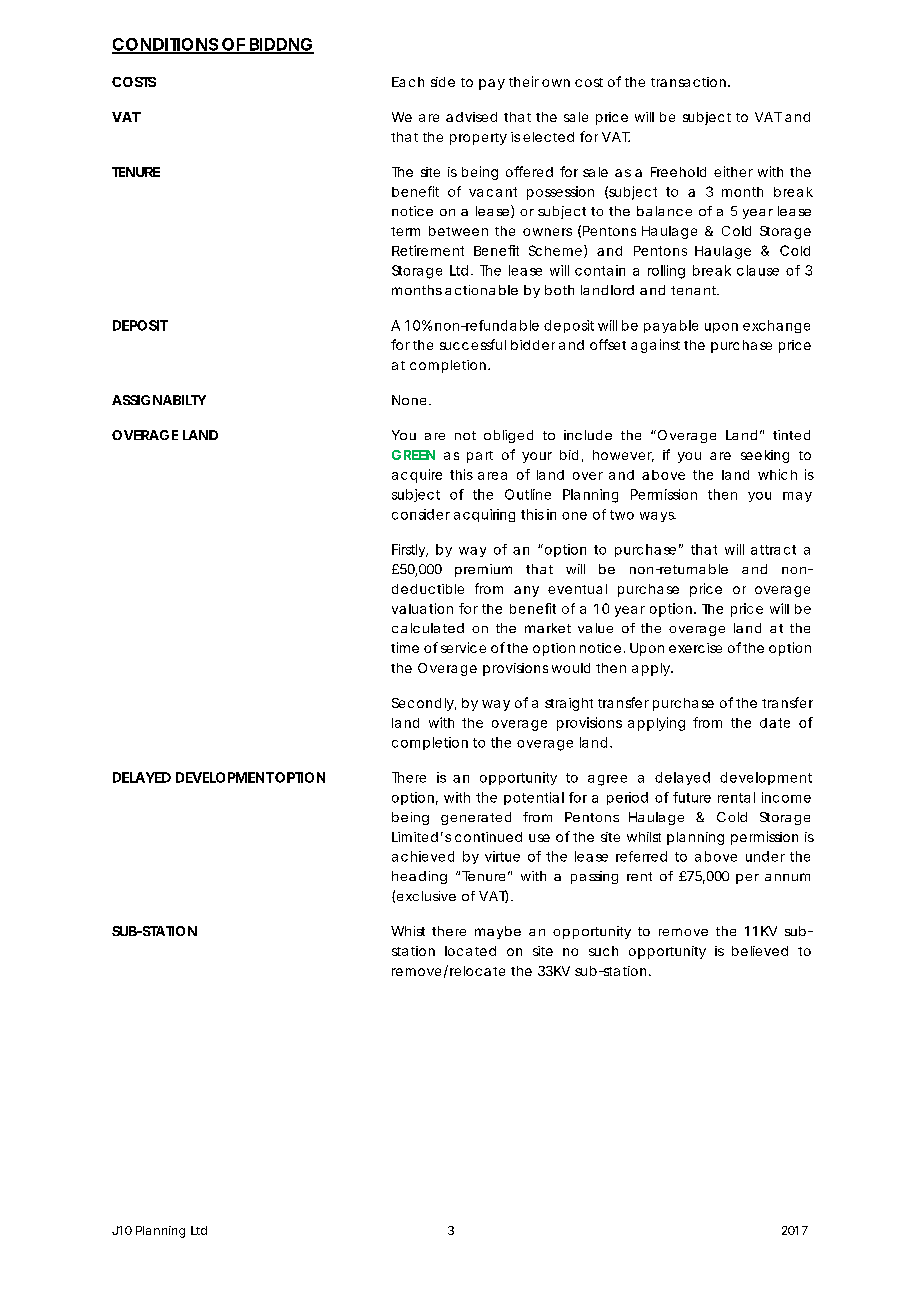 Image resolution: width=924 pixels, height=1308 pixels. Describe the element at coordinates (484, 515) in the document. I see `acquiring` at that location.
